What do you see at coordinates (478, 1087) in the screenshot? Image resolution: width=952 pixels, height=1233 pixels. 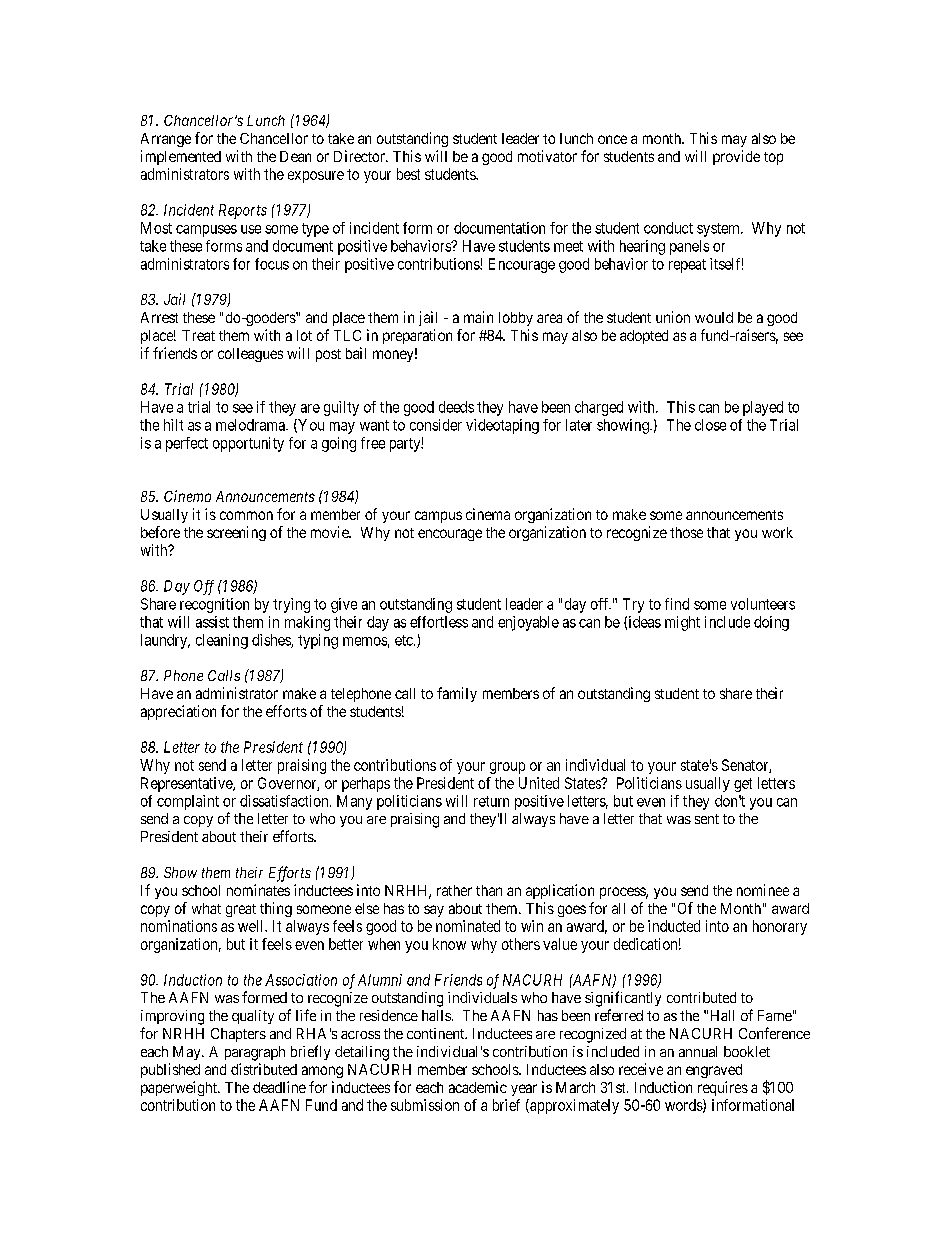 I see `academic` at bounding box center [478, 1087].
